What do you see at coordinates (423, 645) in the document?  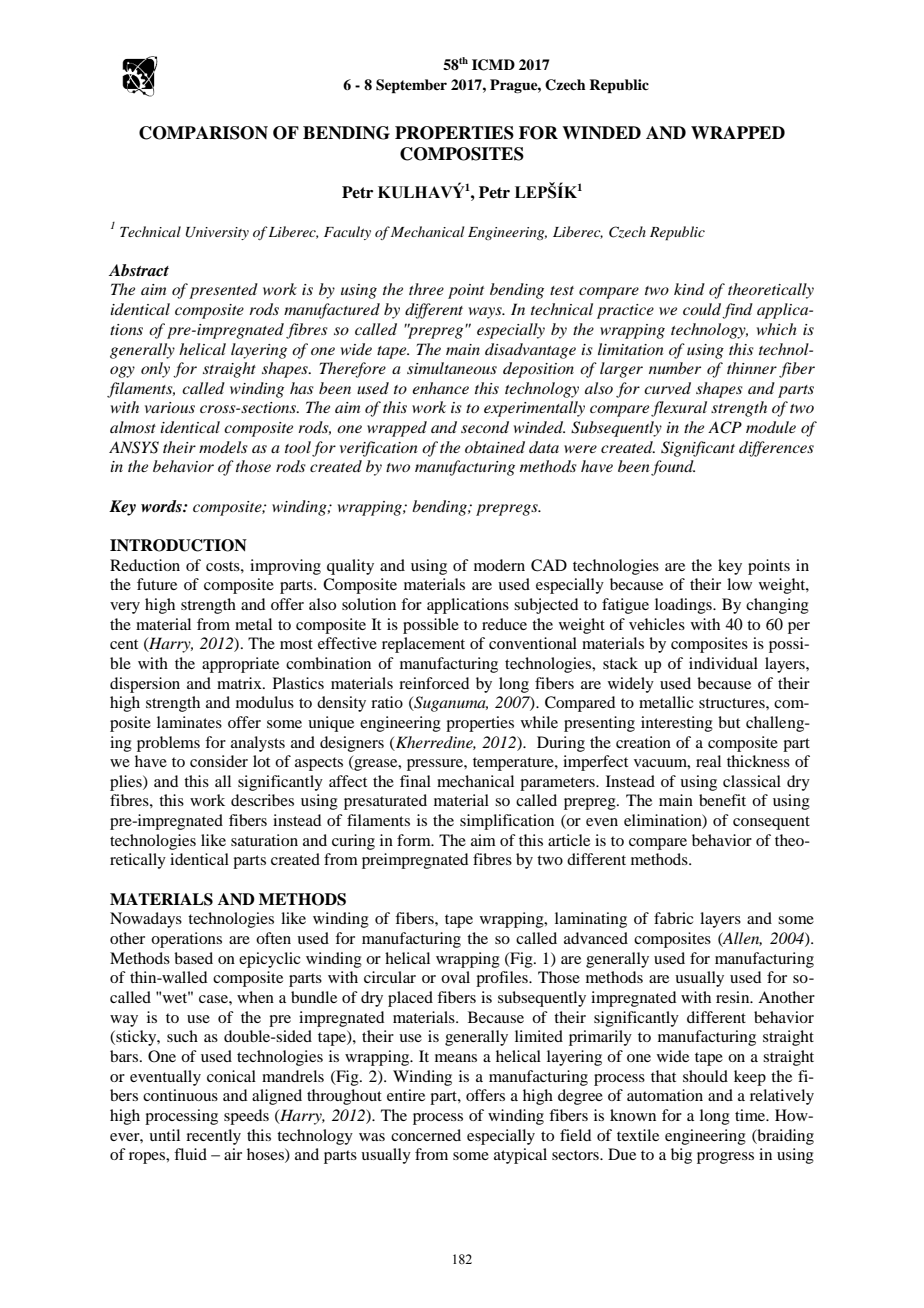 I see `replacement` at bounding box center [423, 645].
